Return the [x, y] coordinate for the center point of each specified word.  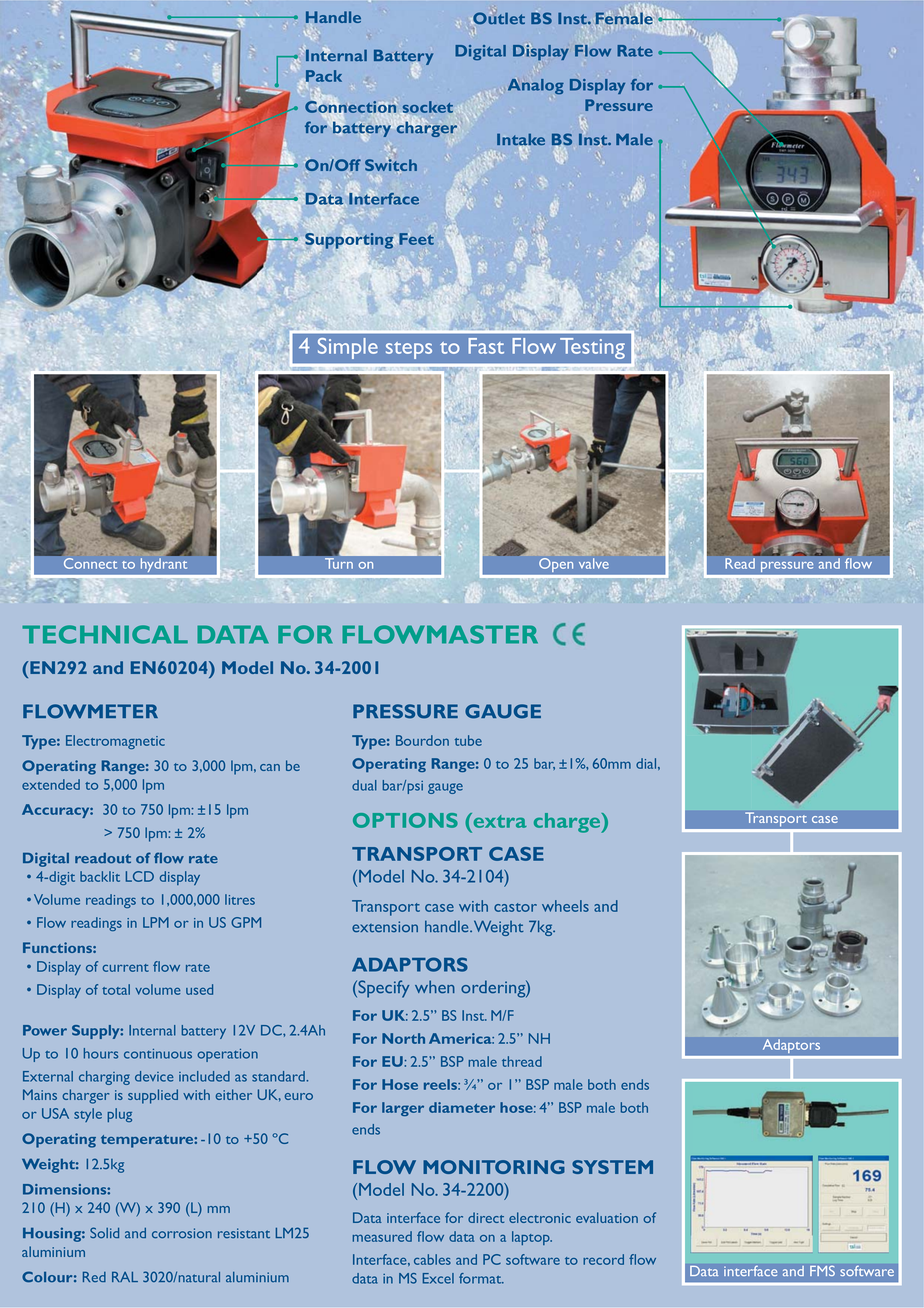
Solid [104, 1233]
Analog [536, 87]
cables [432, 1259]
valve [594, 563]
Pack [324, 76]
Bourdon [422, 740]
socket [427, 107]
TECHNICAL [105, 634]
